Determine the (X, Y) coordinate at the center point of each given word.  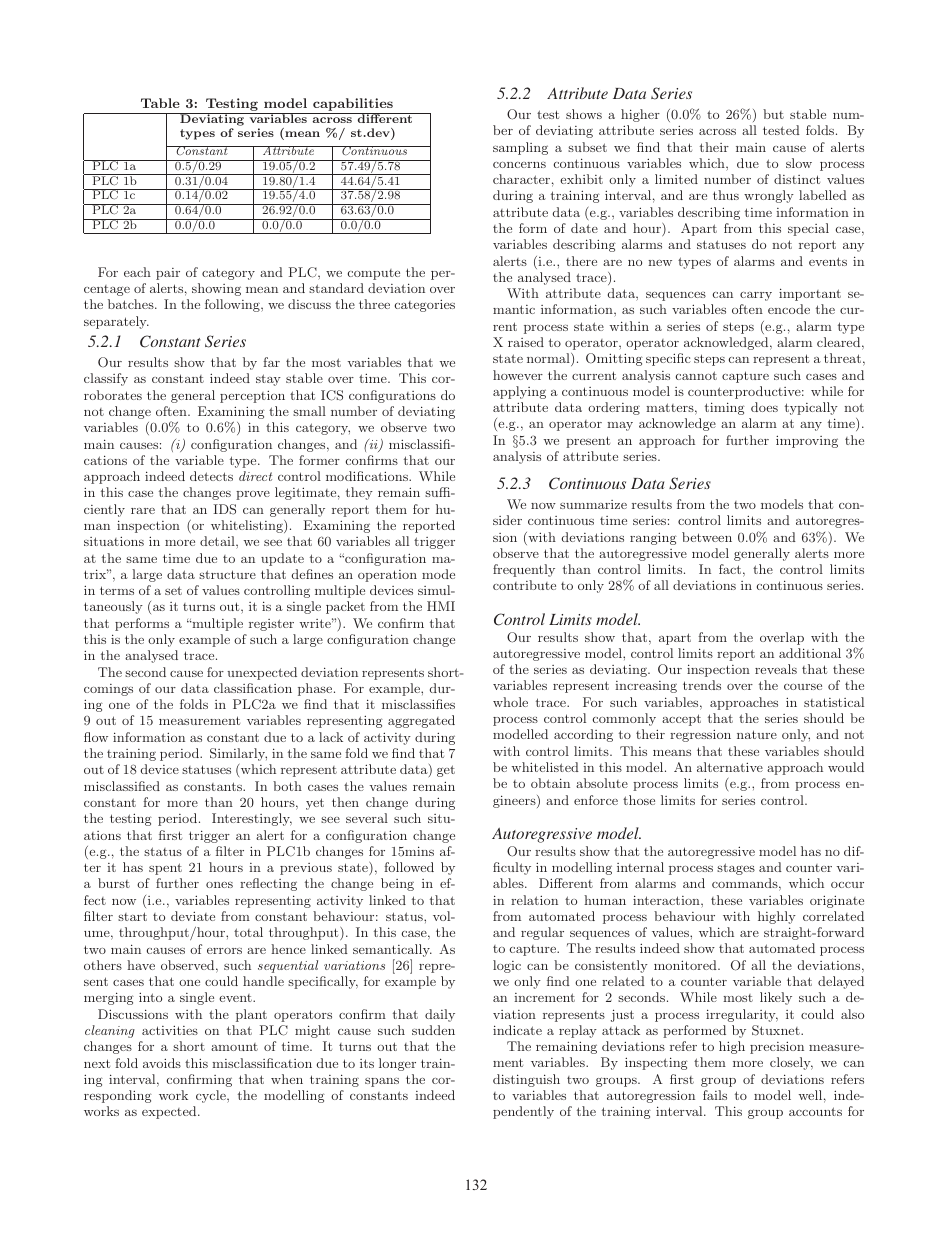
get (446, 771)
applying (519, 392)
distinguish (526, 1080)
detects (211, 476)
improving (807, 441)
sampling (520, 148)
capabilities (353, 106)
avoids (162, 1063)
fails (715, 1095)
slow (799, 163)
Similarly (238, 754)
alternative (730, 767)
